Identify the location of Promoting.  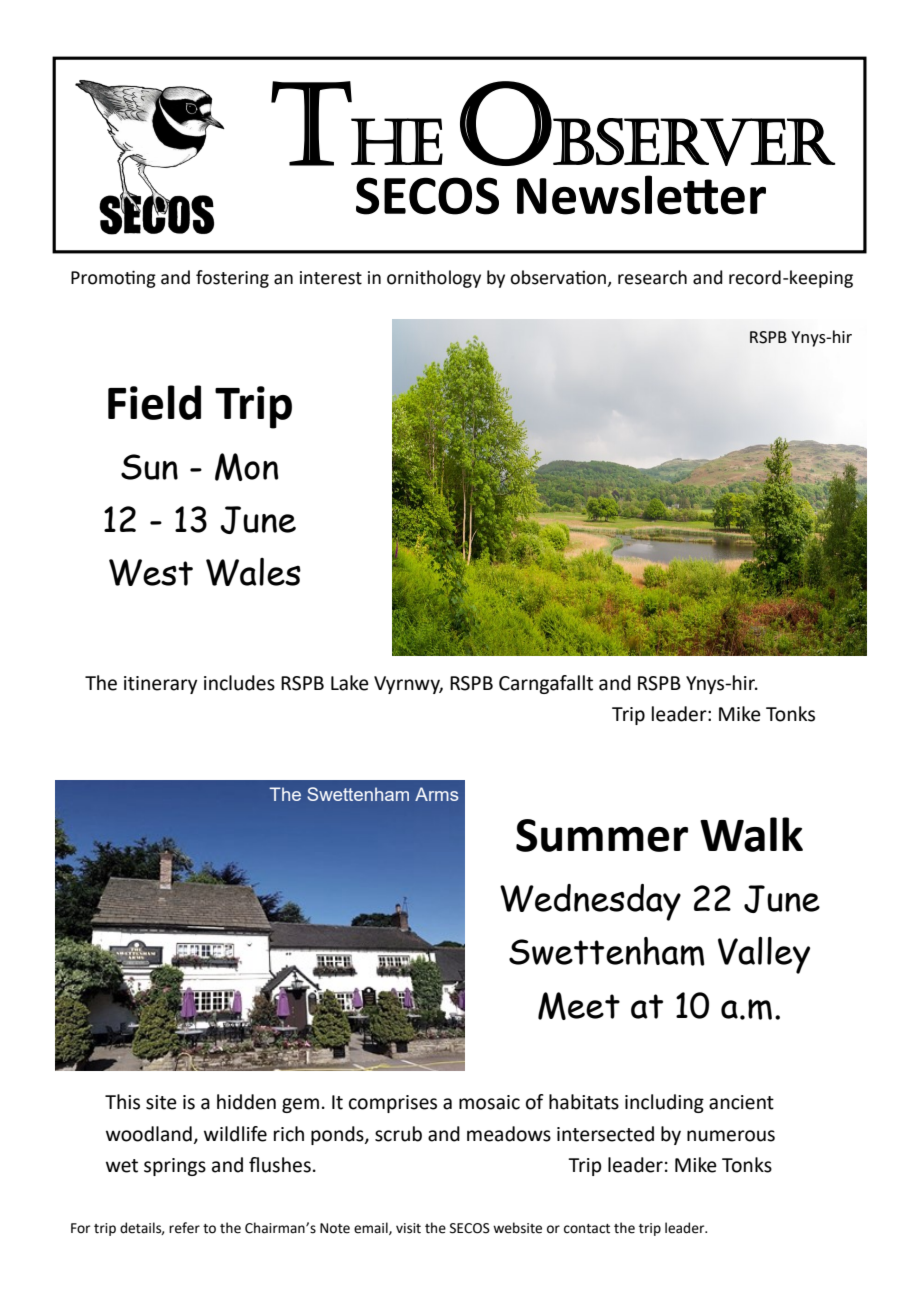
(113, 279).
